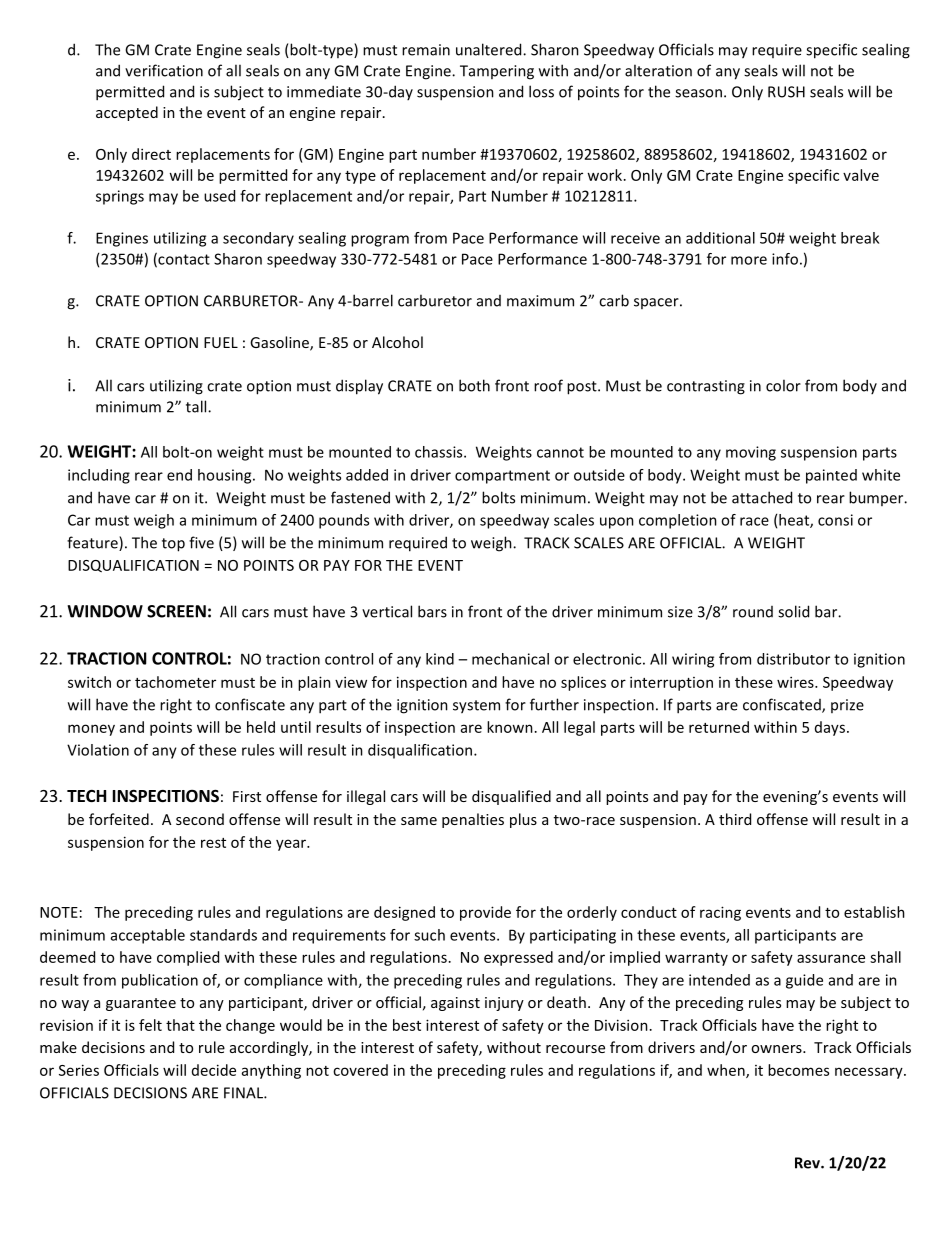 The image size is (952, 1233). What do you see at coordinates (830, 728) in the screenshot?
I see `days` at bounding box center [830, 728].
